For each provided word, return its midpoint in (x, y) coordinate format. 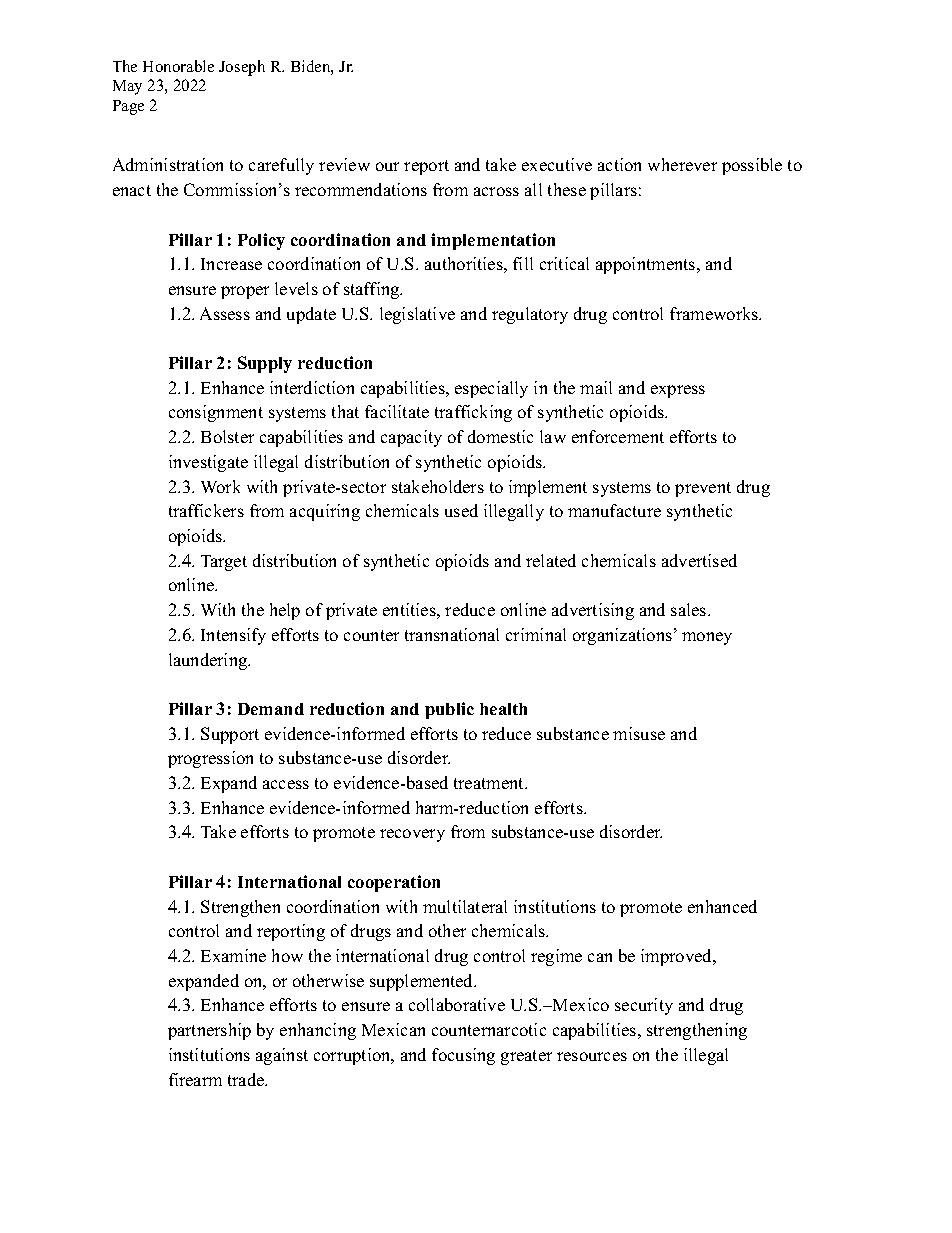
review (344, 164)
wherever (682, 164)
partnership (209, 1031)
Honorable (178, 66)
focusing (463, 1056)
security (644, 1006)
